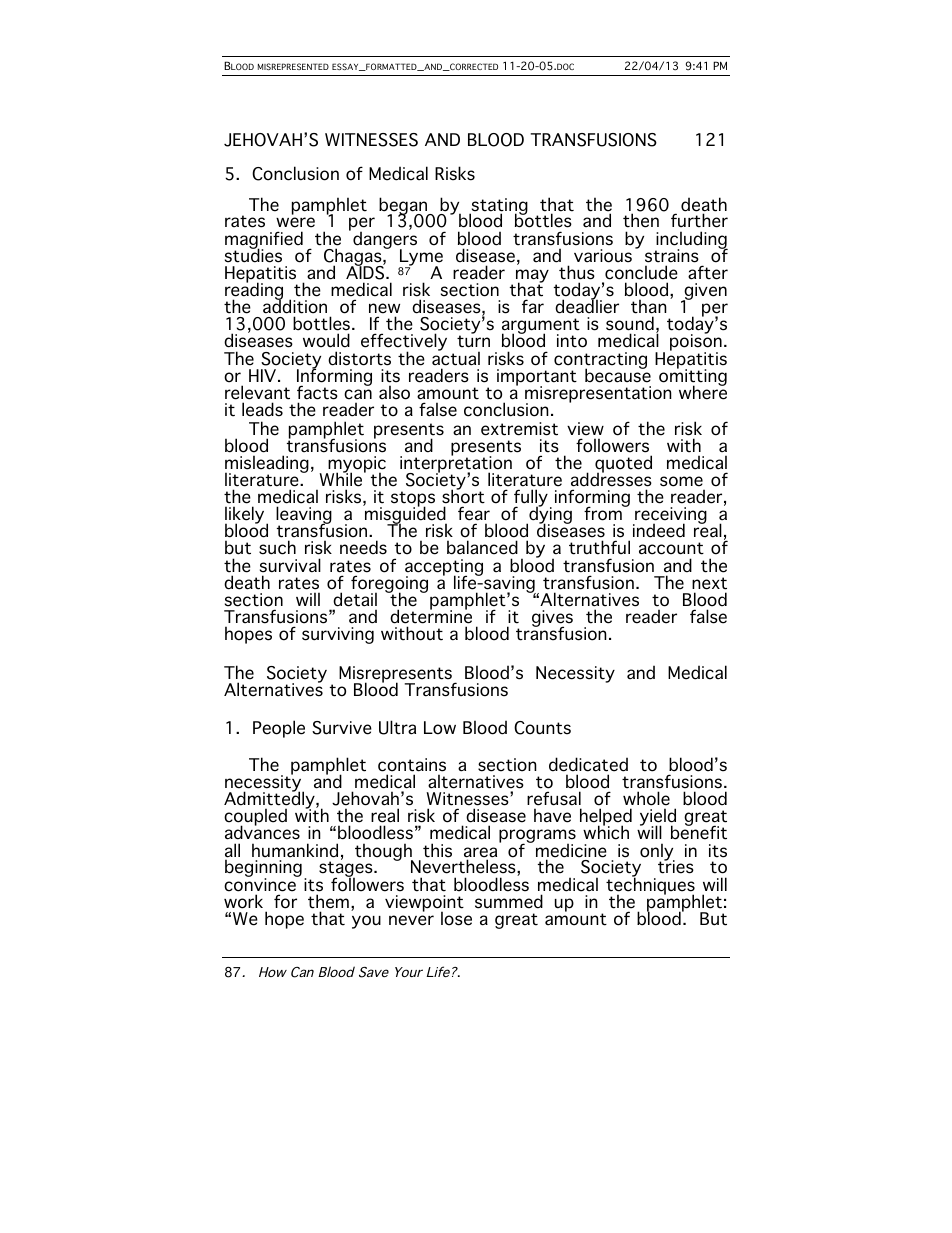 The height and width of the image is (1233, 952). What do you see at coordinates (456, 918) in the image?
I see `lose` at bounding box center [456, 918].
